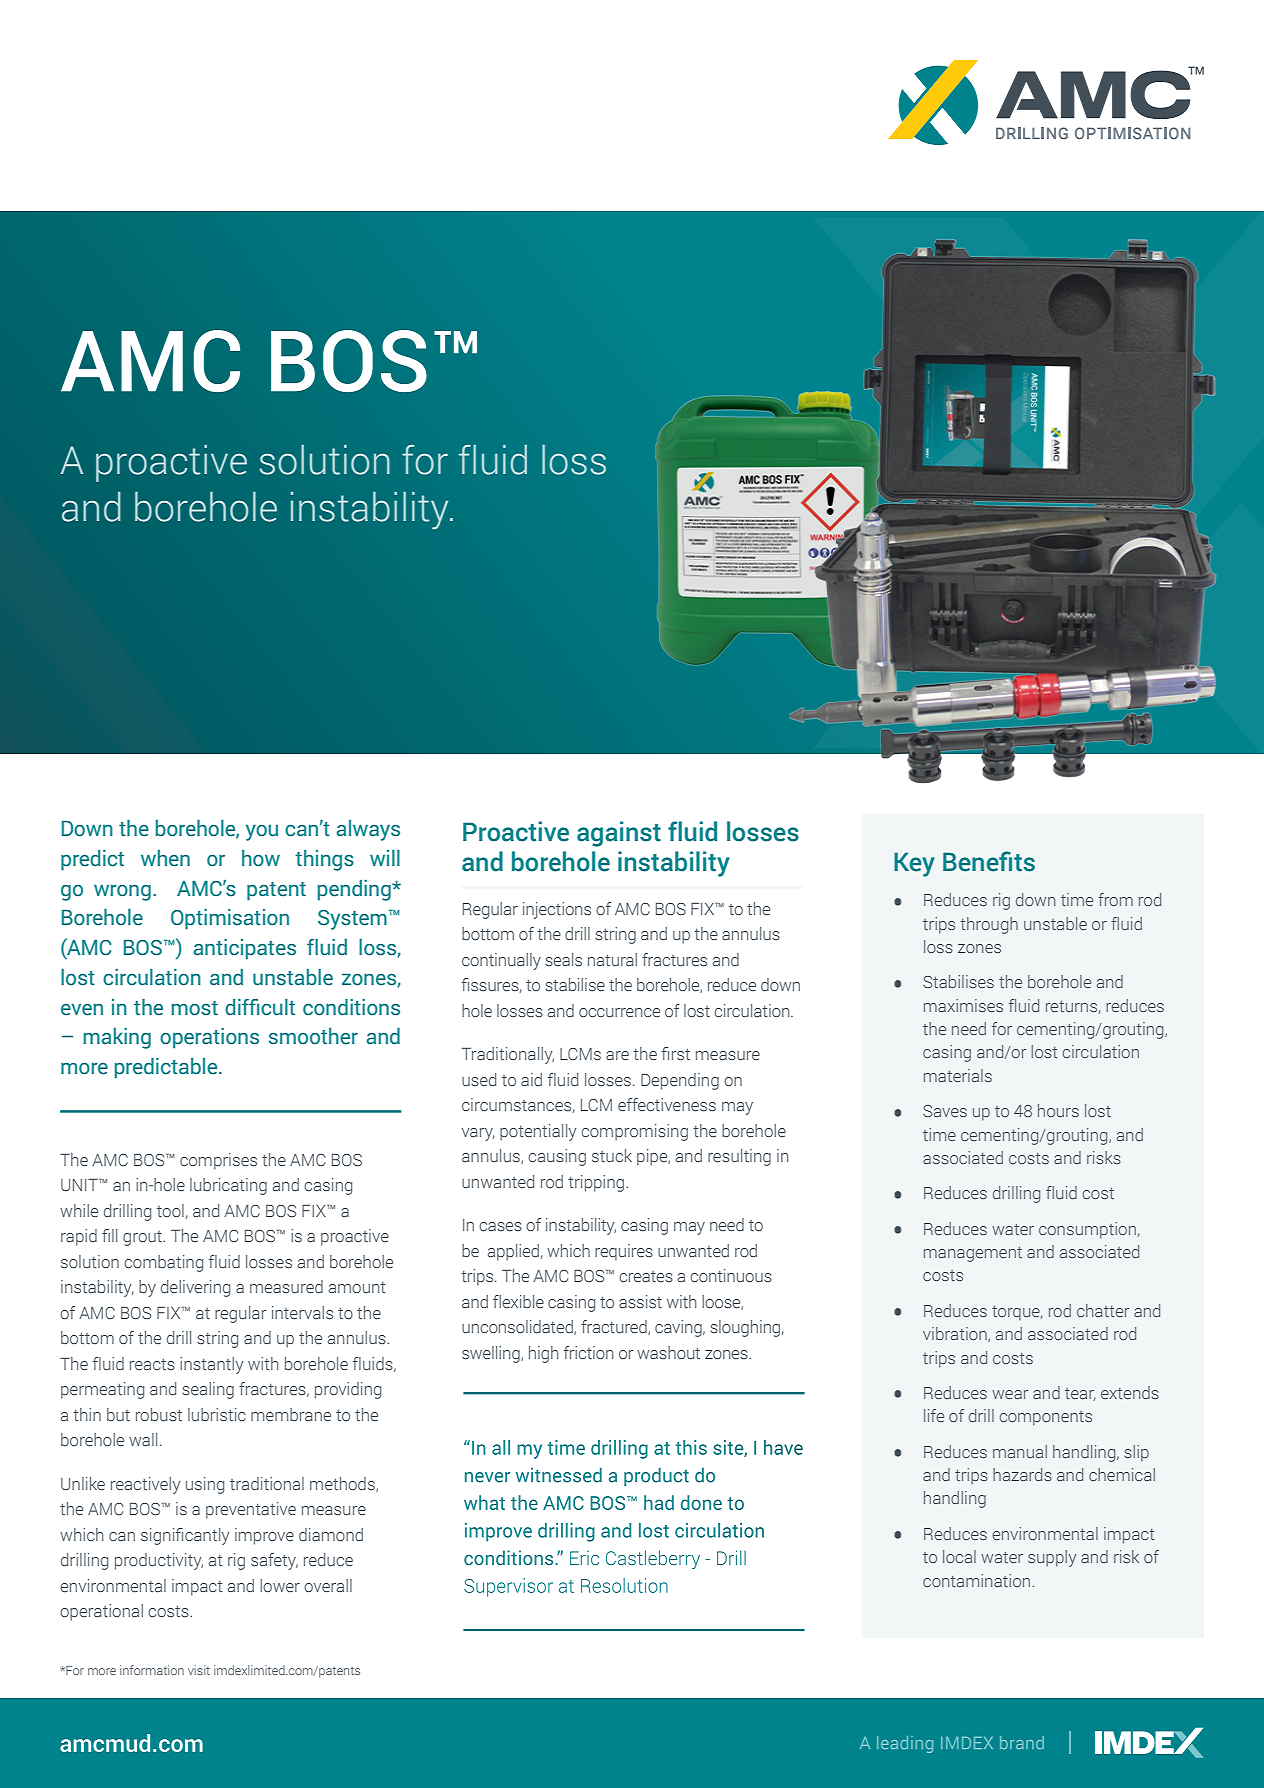  What do you see at coordinates (619, 834) in the image?
I see `against` at bounding box center [619, 834].
